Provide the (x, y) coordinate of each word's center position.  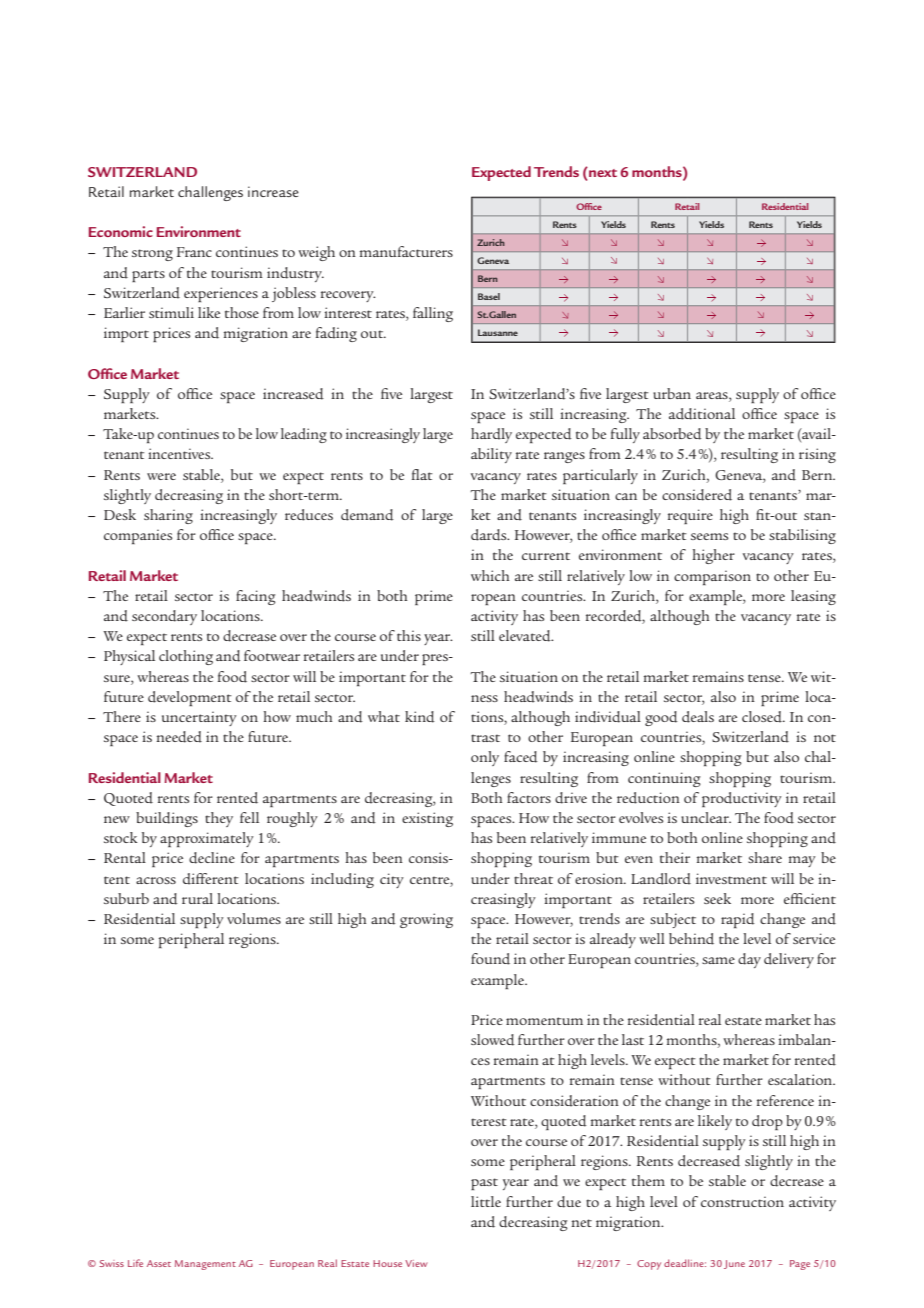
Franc (194, 252)
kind (420, 717)
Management (205, 1265)
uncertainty (199, 718)
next (602, 172)
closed (763, 717)
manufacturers (406, 251)
